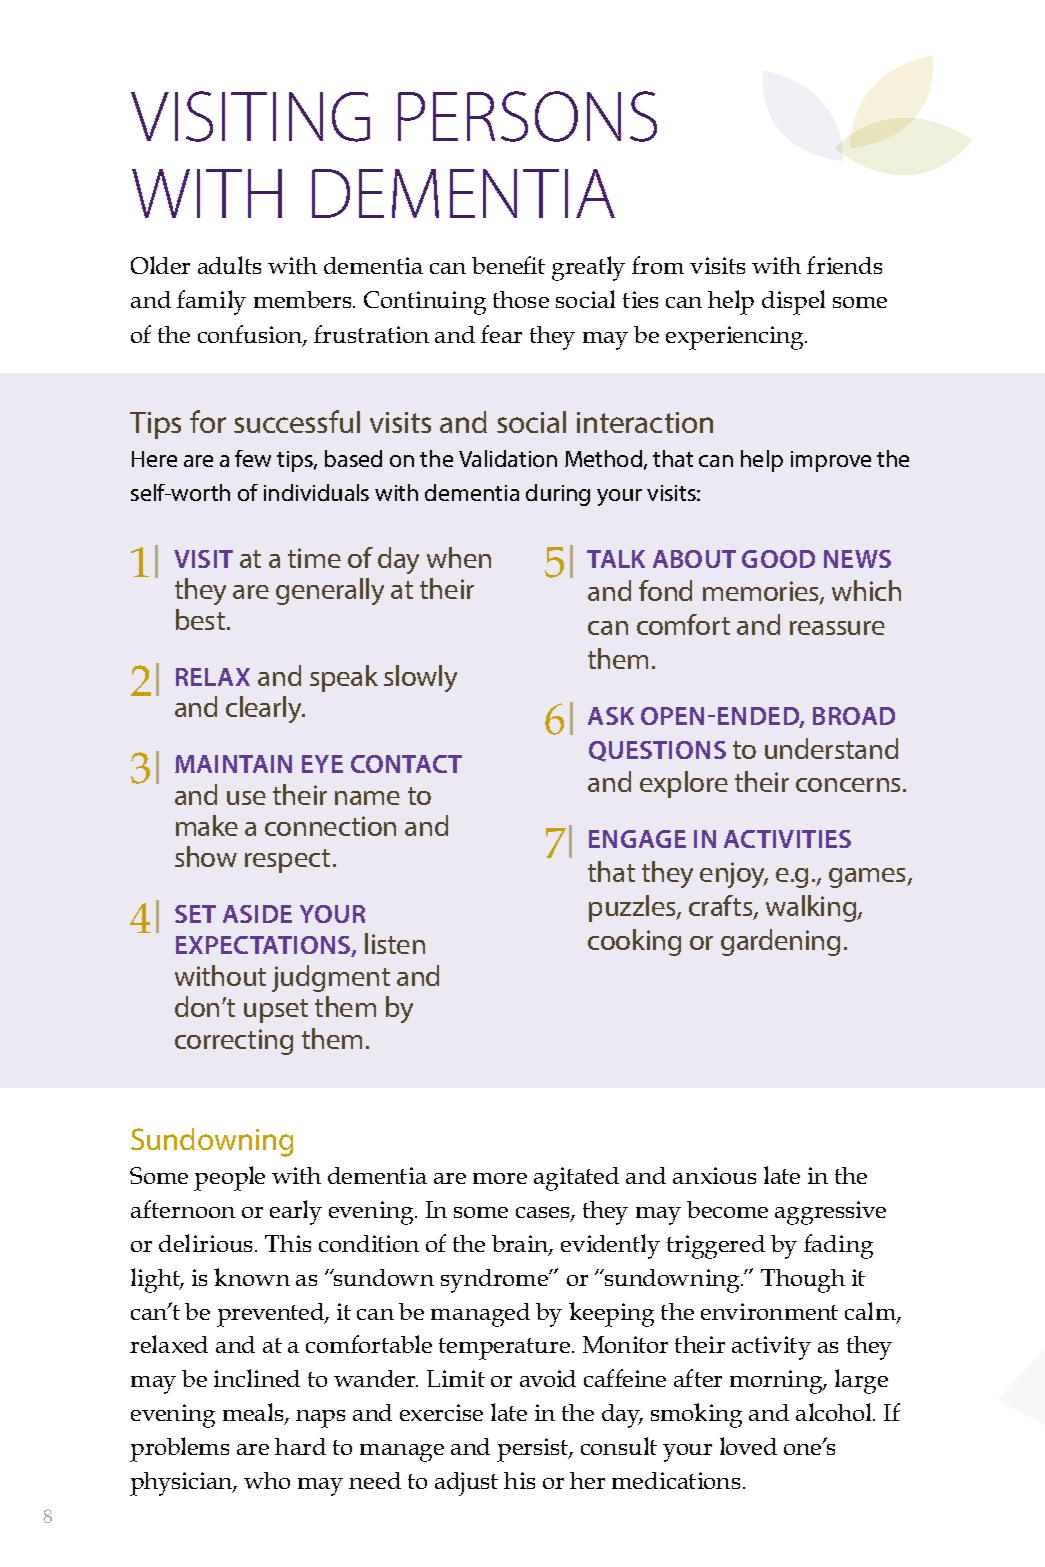  What do you see at coordinates (714, 1175) in the page?
I see `anxious` at bounding box center [714, 1175].
